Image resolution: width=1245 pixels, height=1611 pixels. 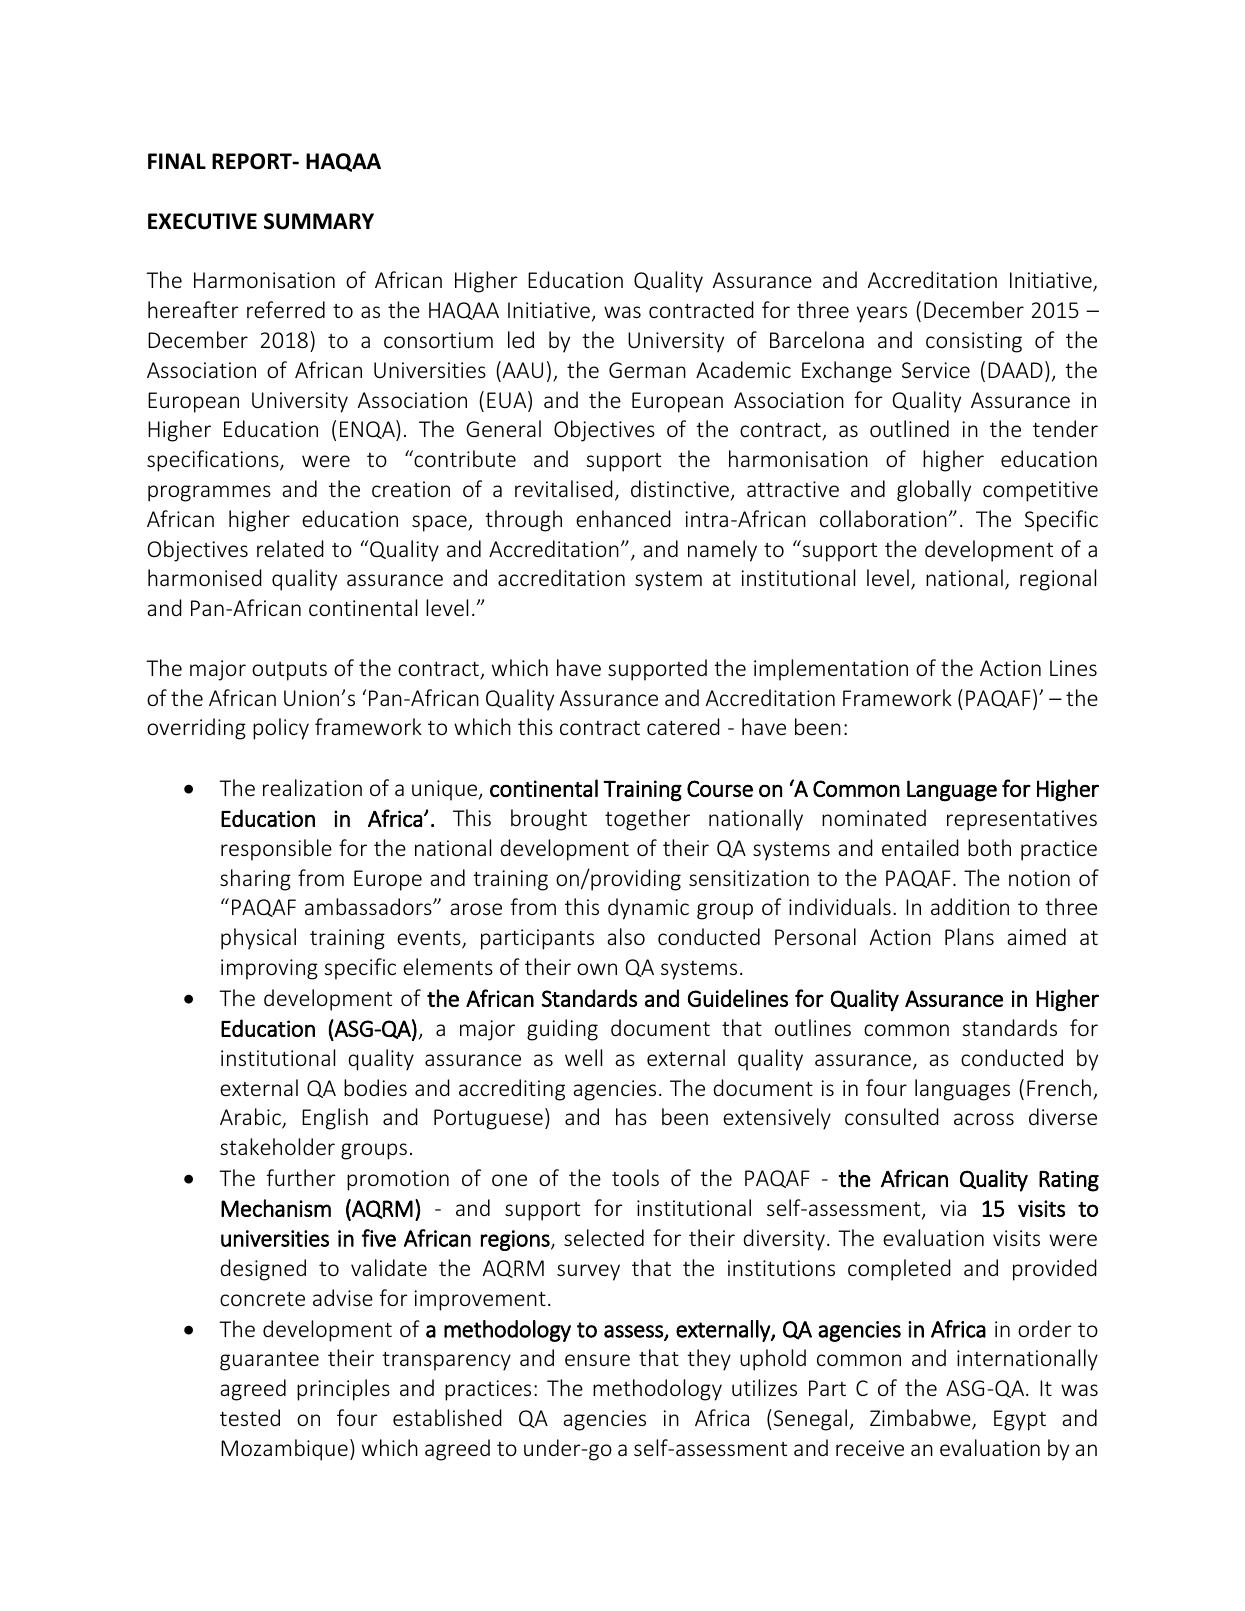 I want to click on representatives, so click(x=1022, y=820).
